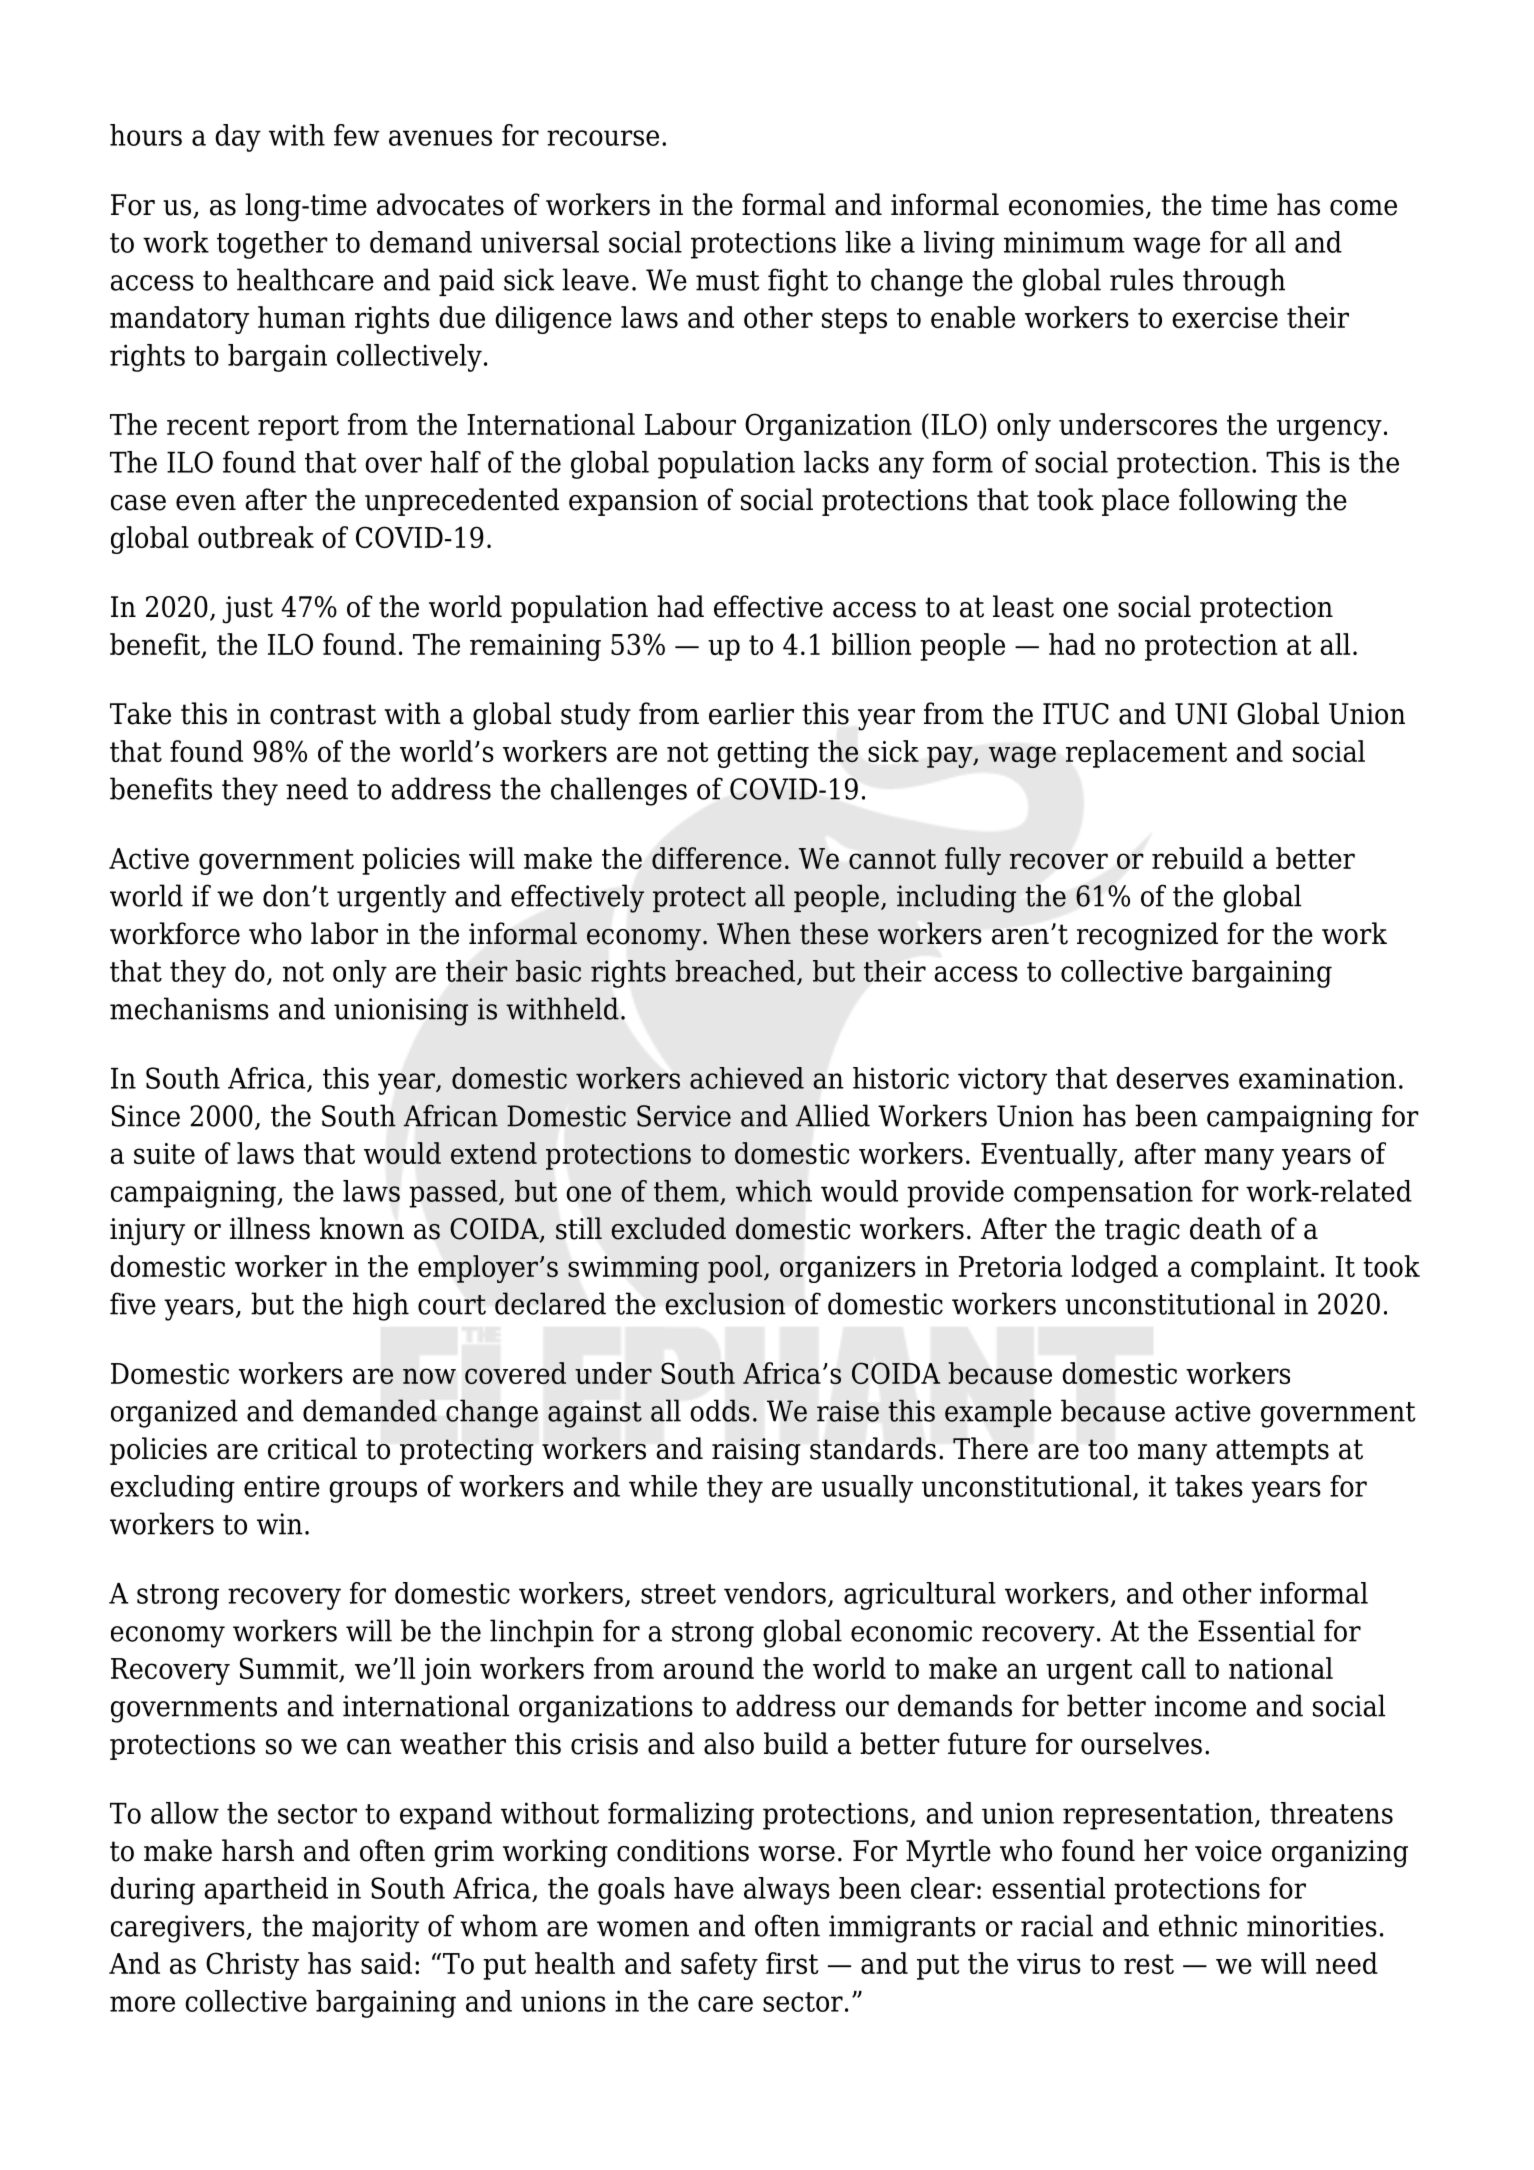  I want to click on economies, so click(1076, 205).
